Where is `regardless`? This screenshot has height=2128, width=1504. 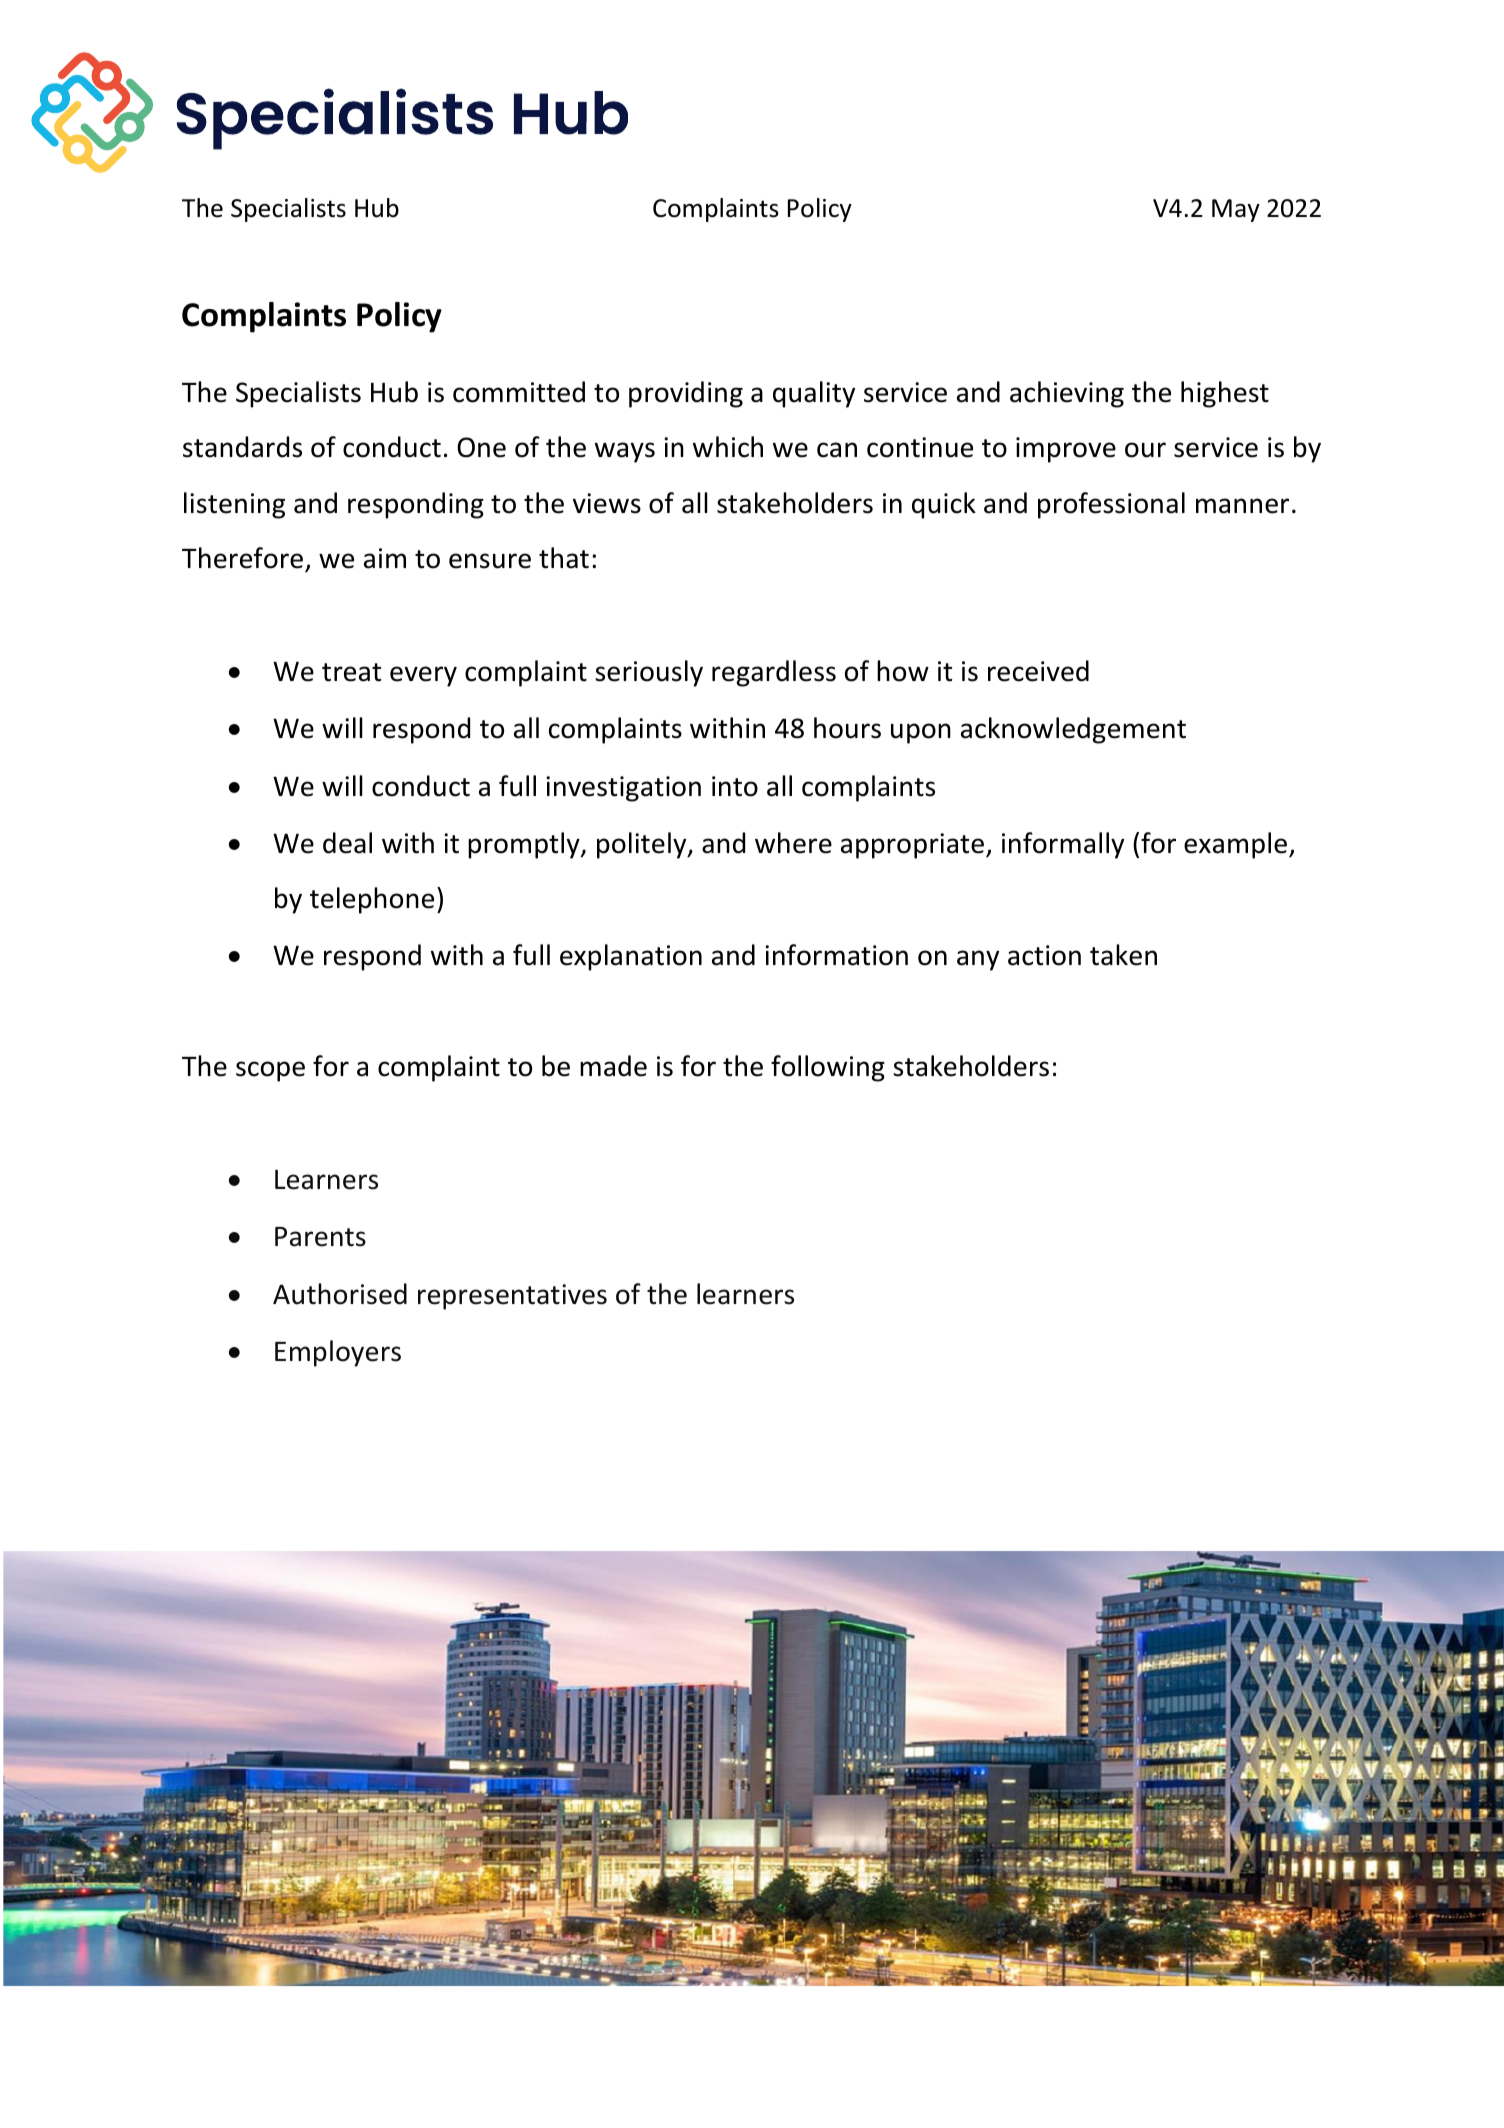 regardless is located at coordinates (774, 673).
